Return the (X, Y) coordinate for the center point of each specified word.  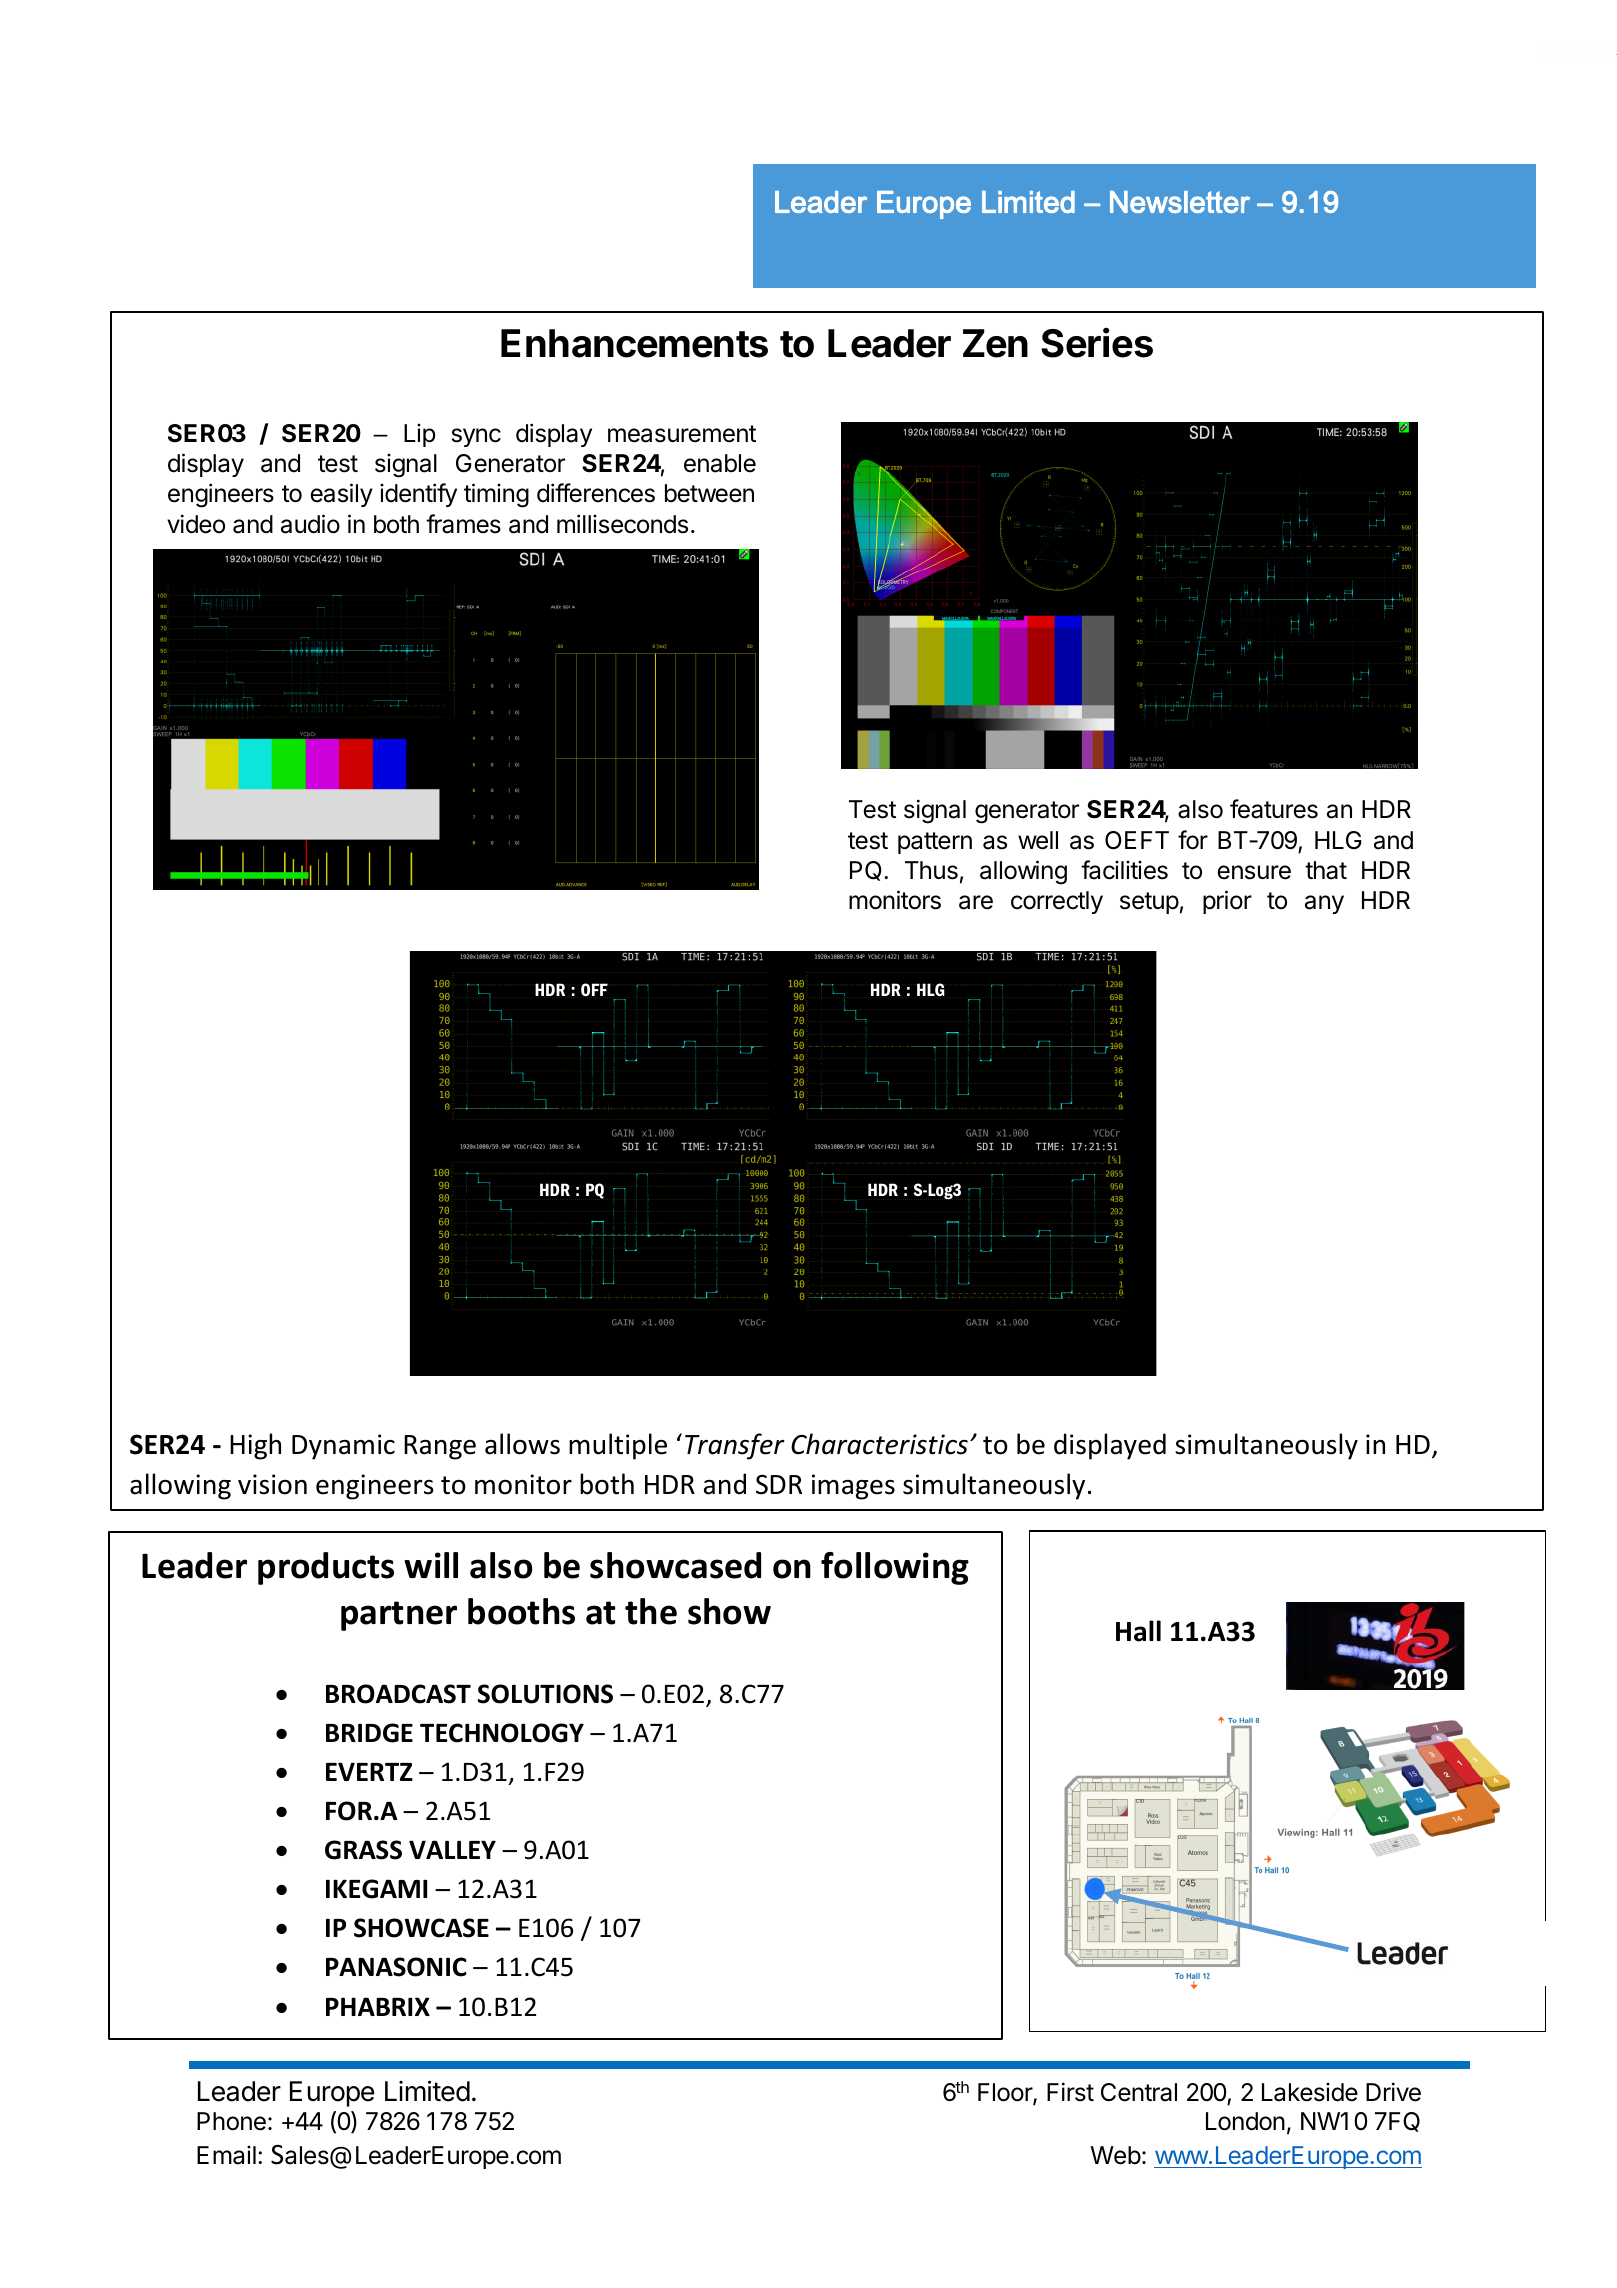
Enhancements (634, 343)
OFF (594, 989)
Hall (1138, 1631)
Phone (231, 2121)
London (1245, 2121)
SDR (779, 1484)
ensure (1254, 872)
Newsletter (1180, 202)
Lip (420, 435)
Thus (931, 870)
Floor (1006, 2094)
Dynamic (343, 1447)
